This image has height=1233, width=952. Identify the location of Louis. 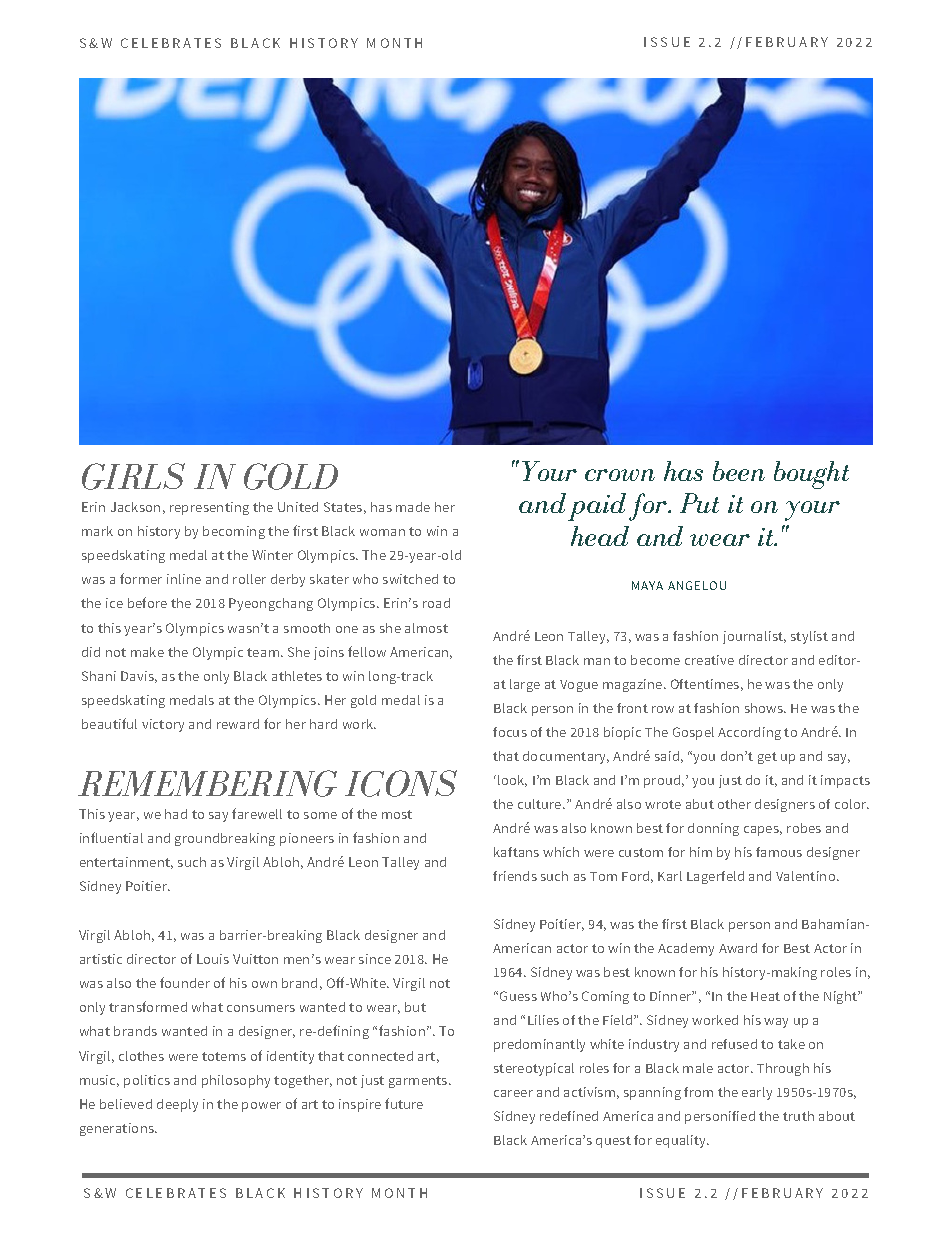
(213, 959).
